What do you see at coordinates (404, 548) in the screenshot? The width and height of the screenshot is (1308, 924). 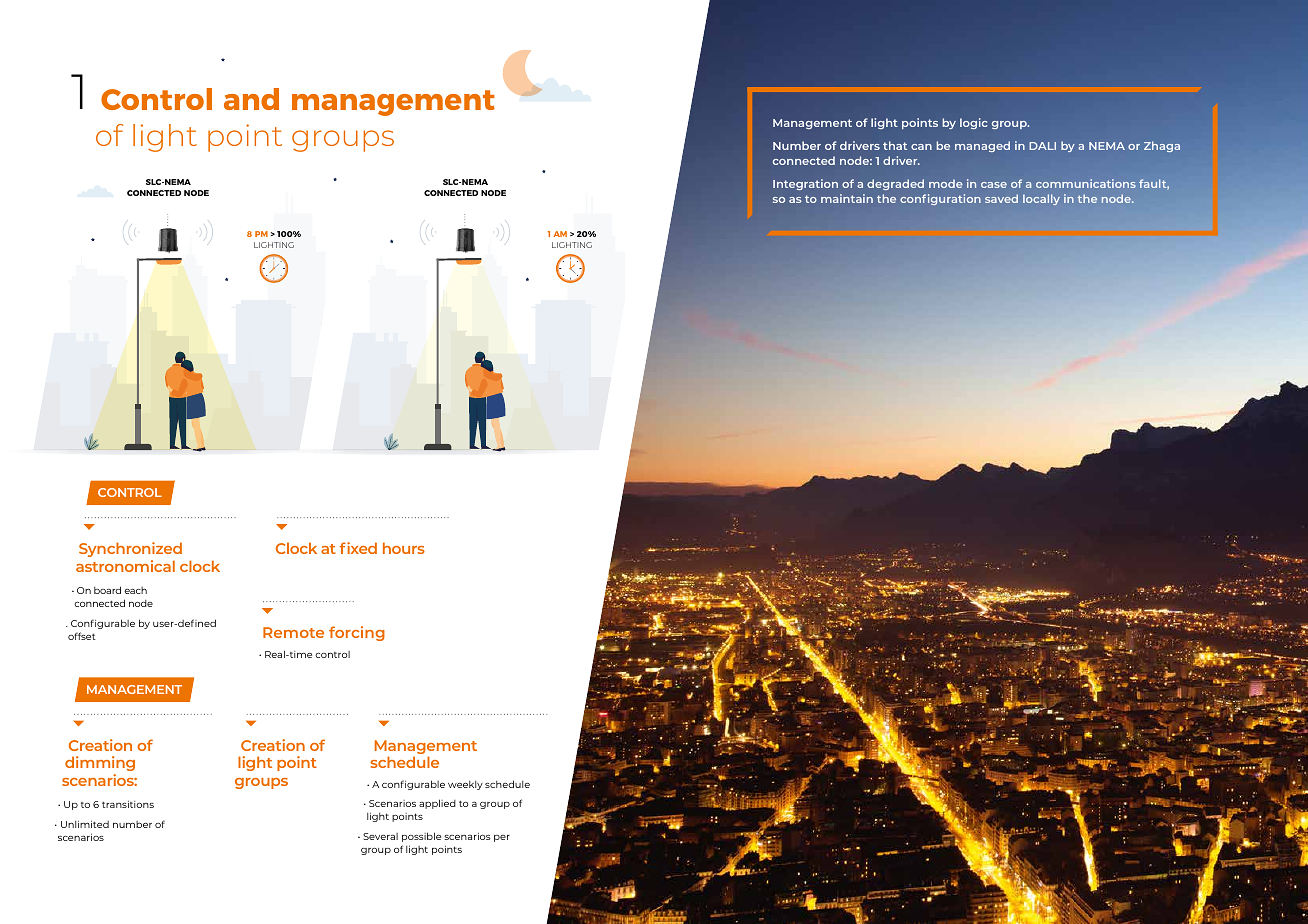 I see `hours` at bounding box center [404, 548].
